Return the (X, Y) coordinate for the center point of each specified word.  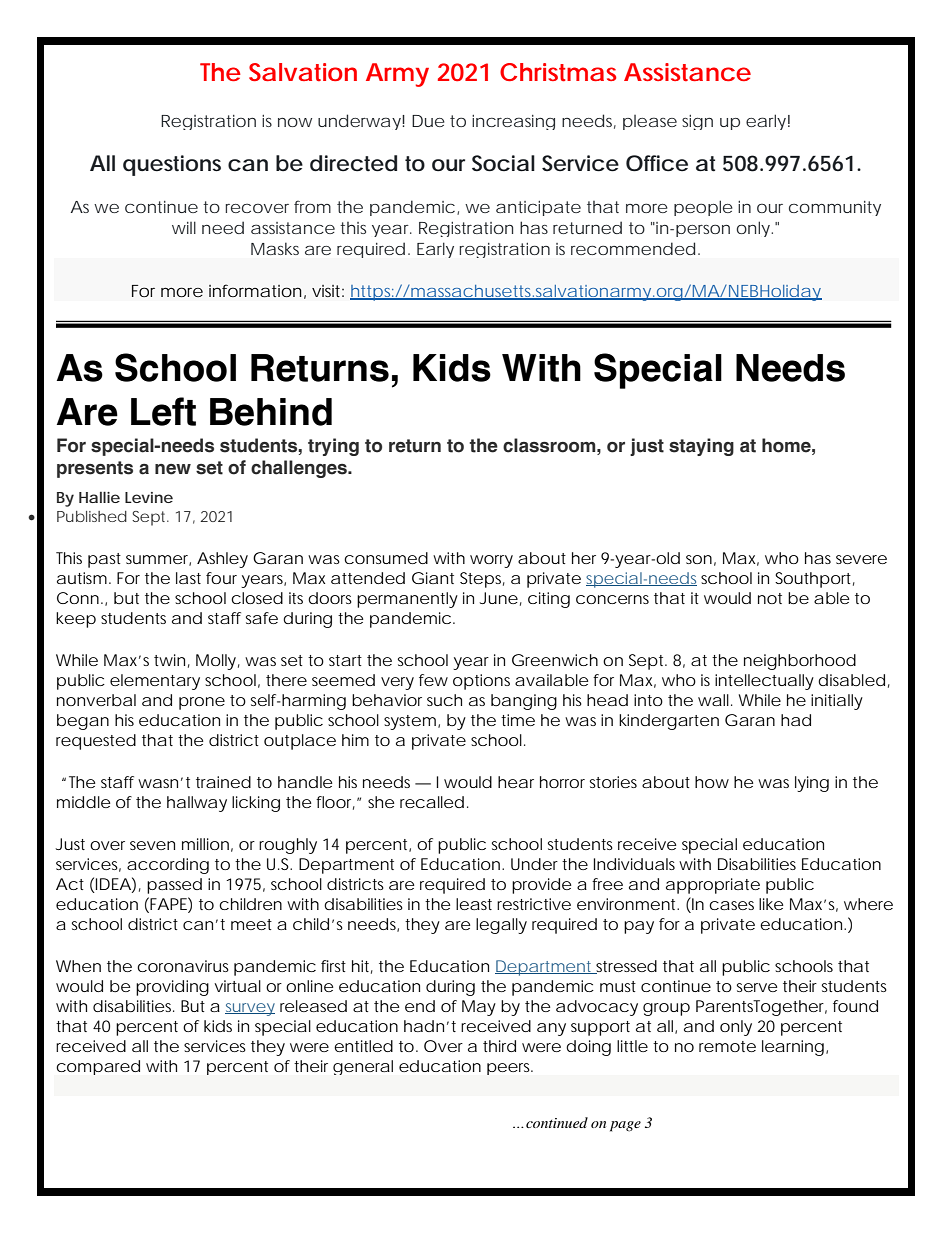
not (770, 598)
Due (428, 121)
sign (697, 122)
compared (98, 1067)
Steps (482, 580)
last (188, 578)
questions (172, 165)
